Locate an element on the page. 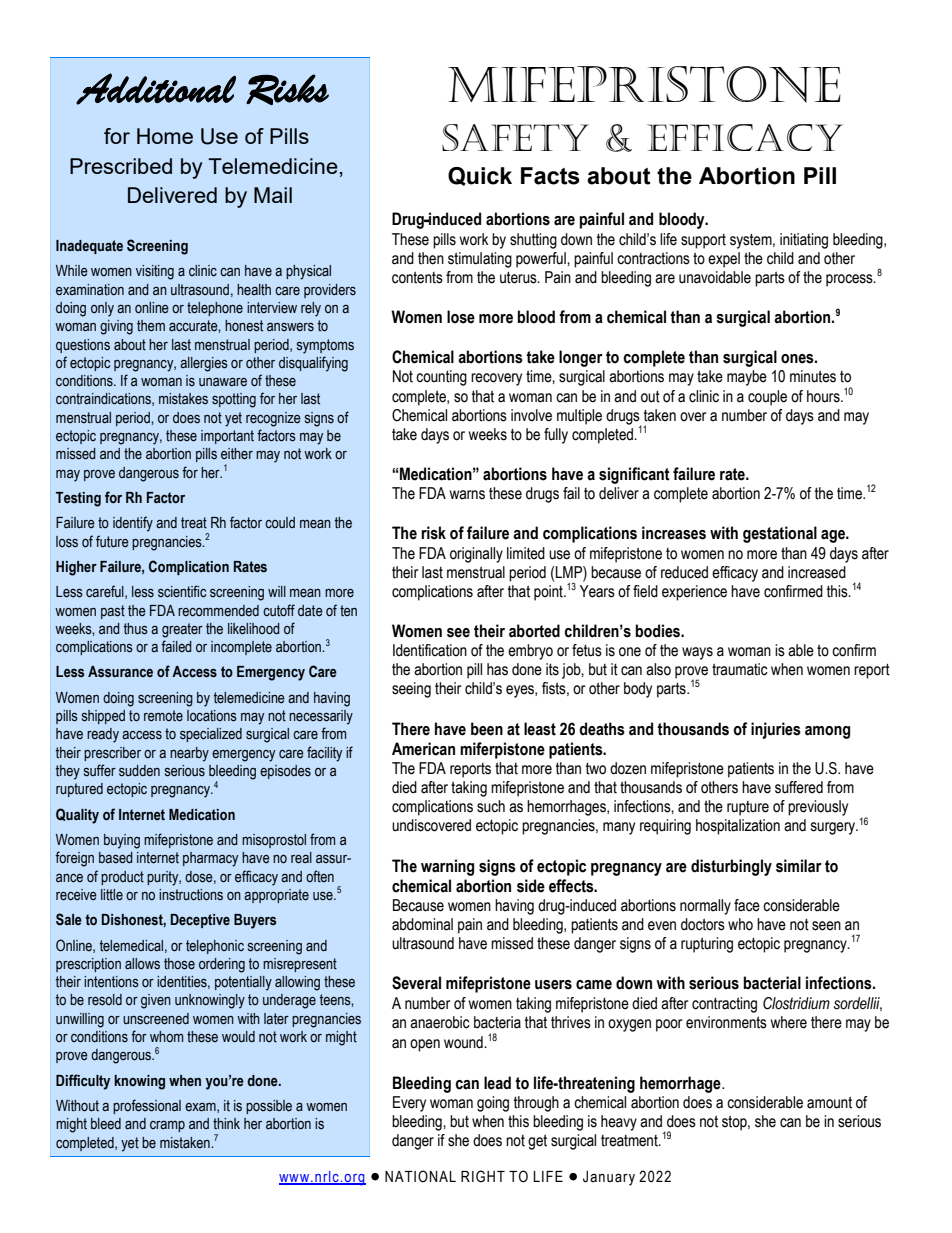 The width and height of the image is (952, 1233). hospitalization is located at coordinates (738, 827).
